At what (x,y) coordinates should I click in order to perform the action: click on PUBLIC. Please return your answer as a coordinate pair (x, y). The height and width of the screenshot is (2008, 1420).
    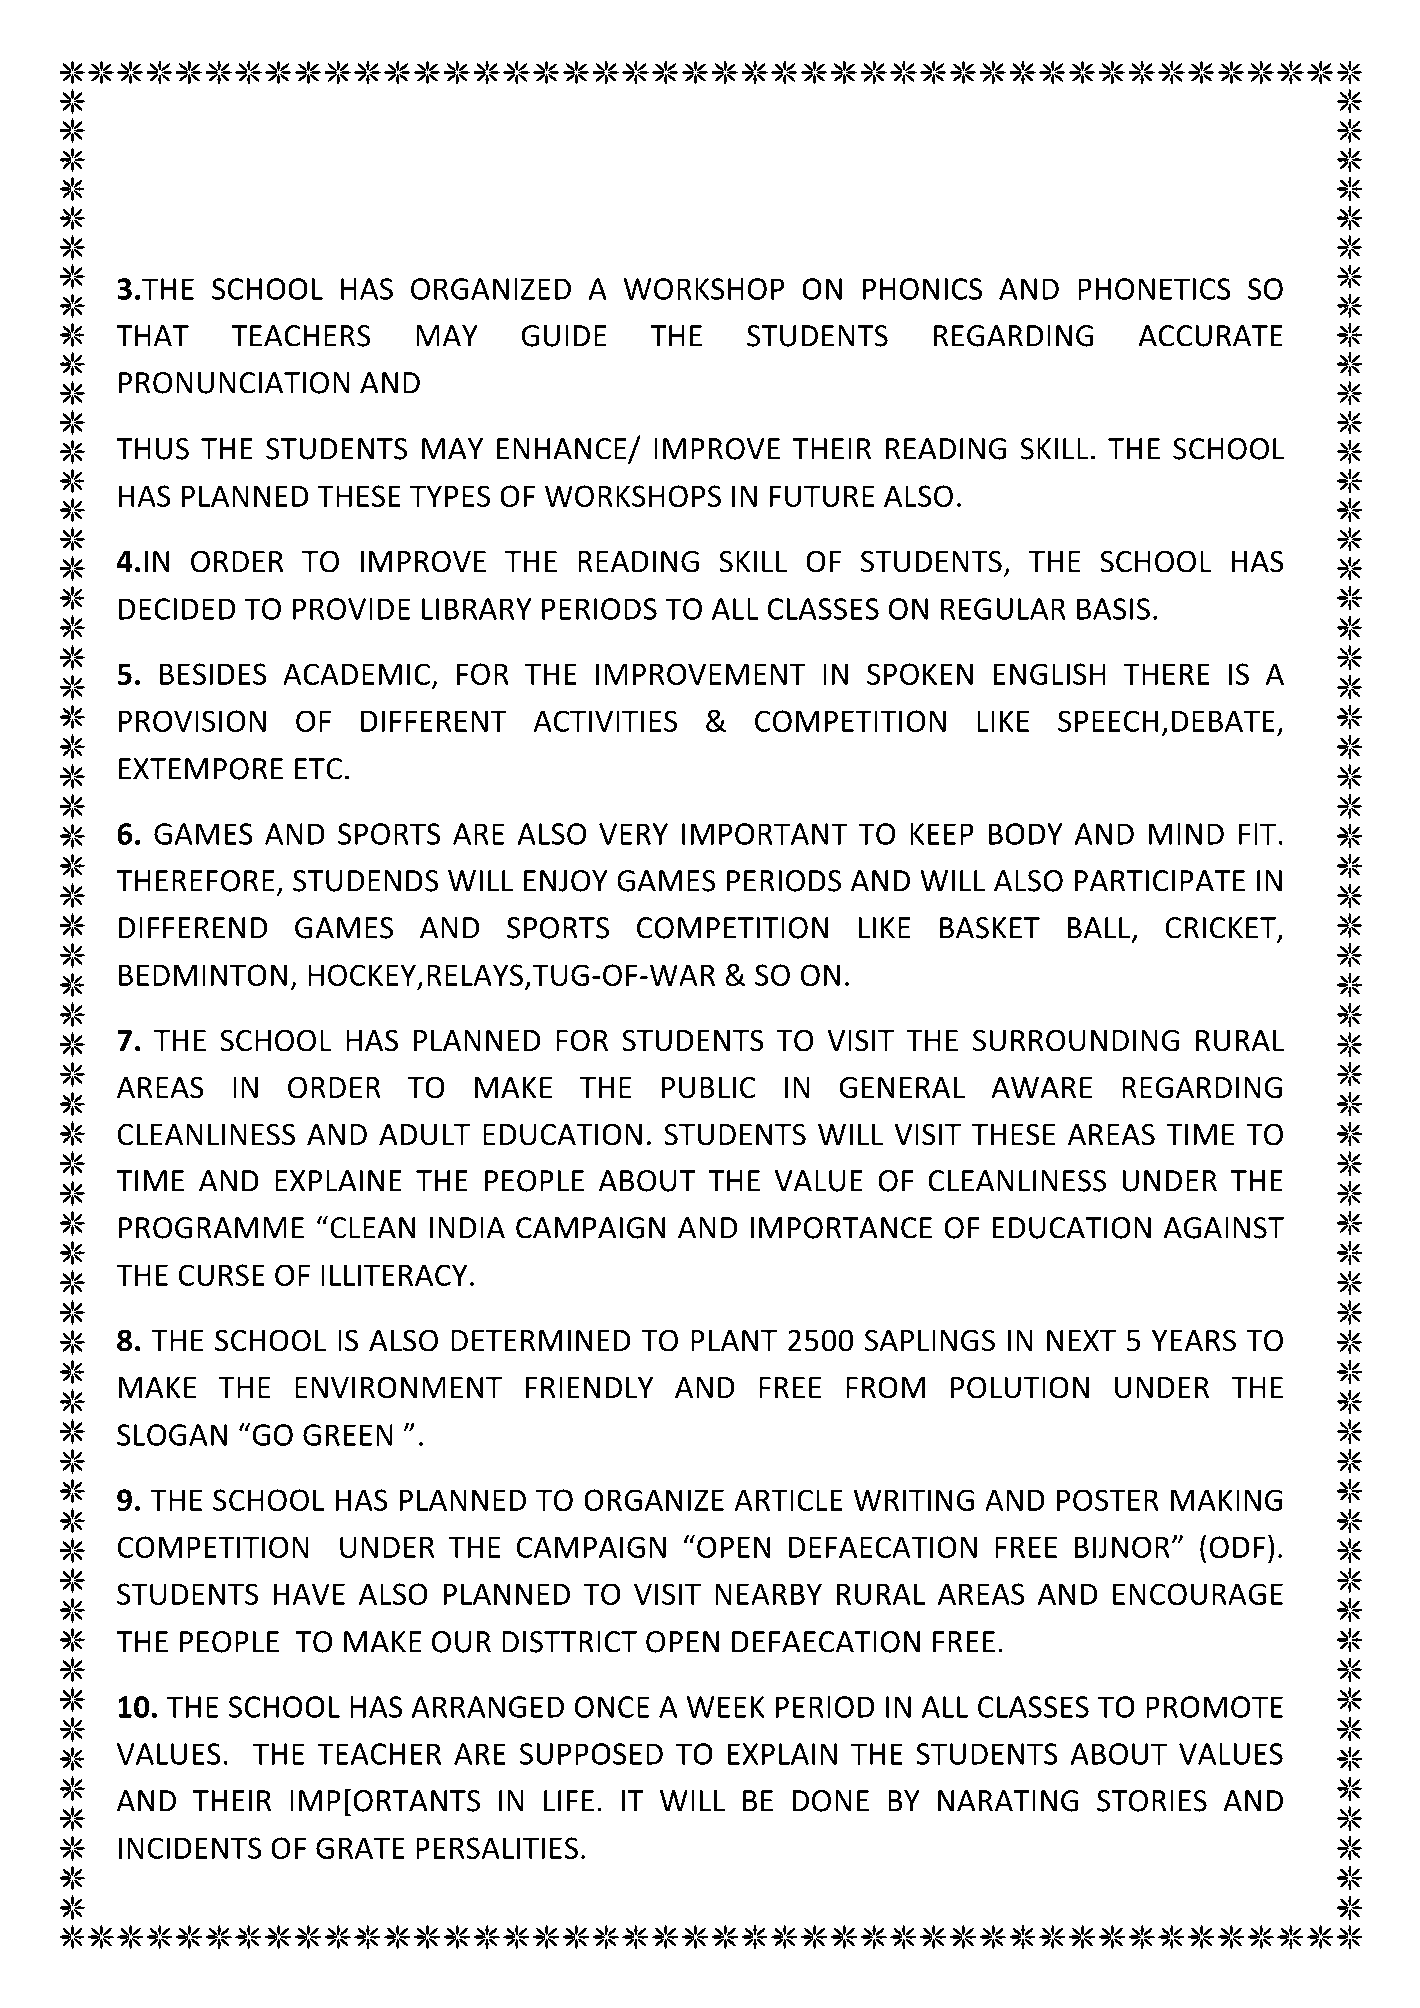
    Looking at the image, I should click on (709, 1087).
